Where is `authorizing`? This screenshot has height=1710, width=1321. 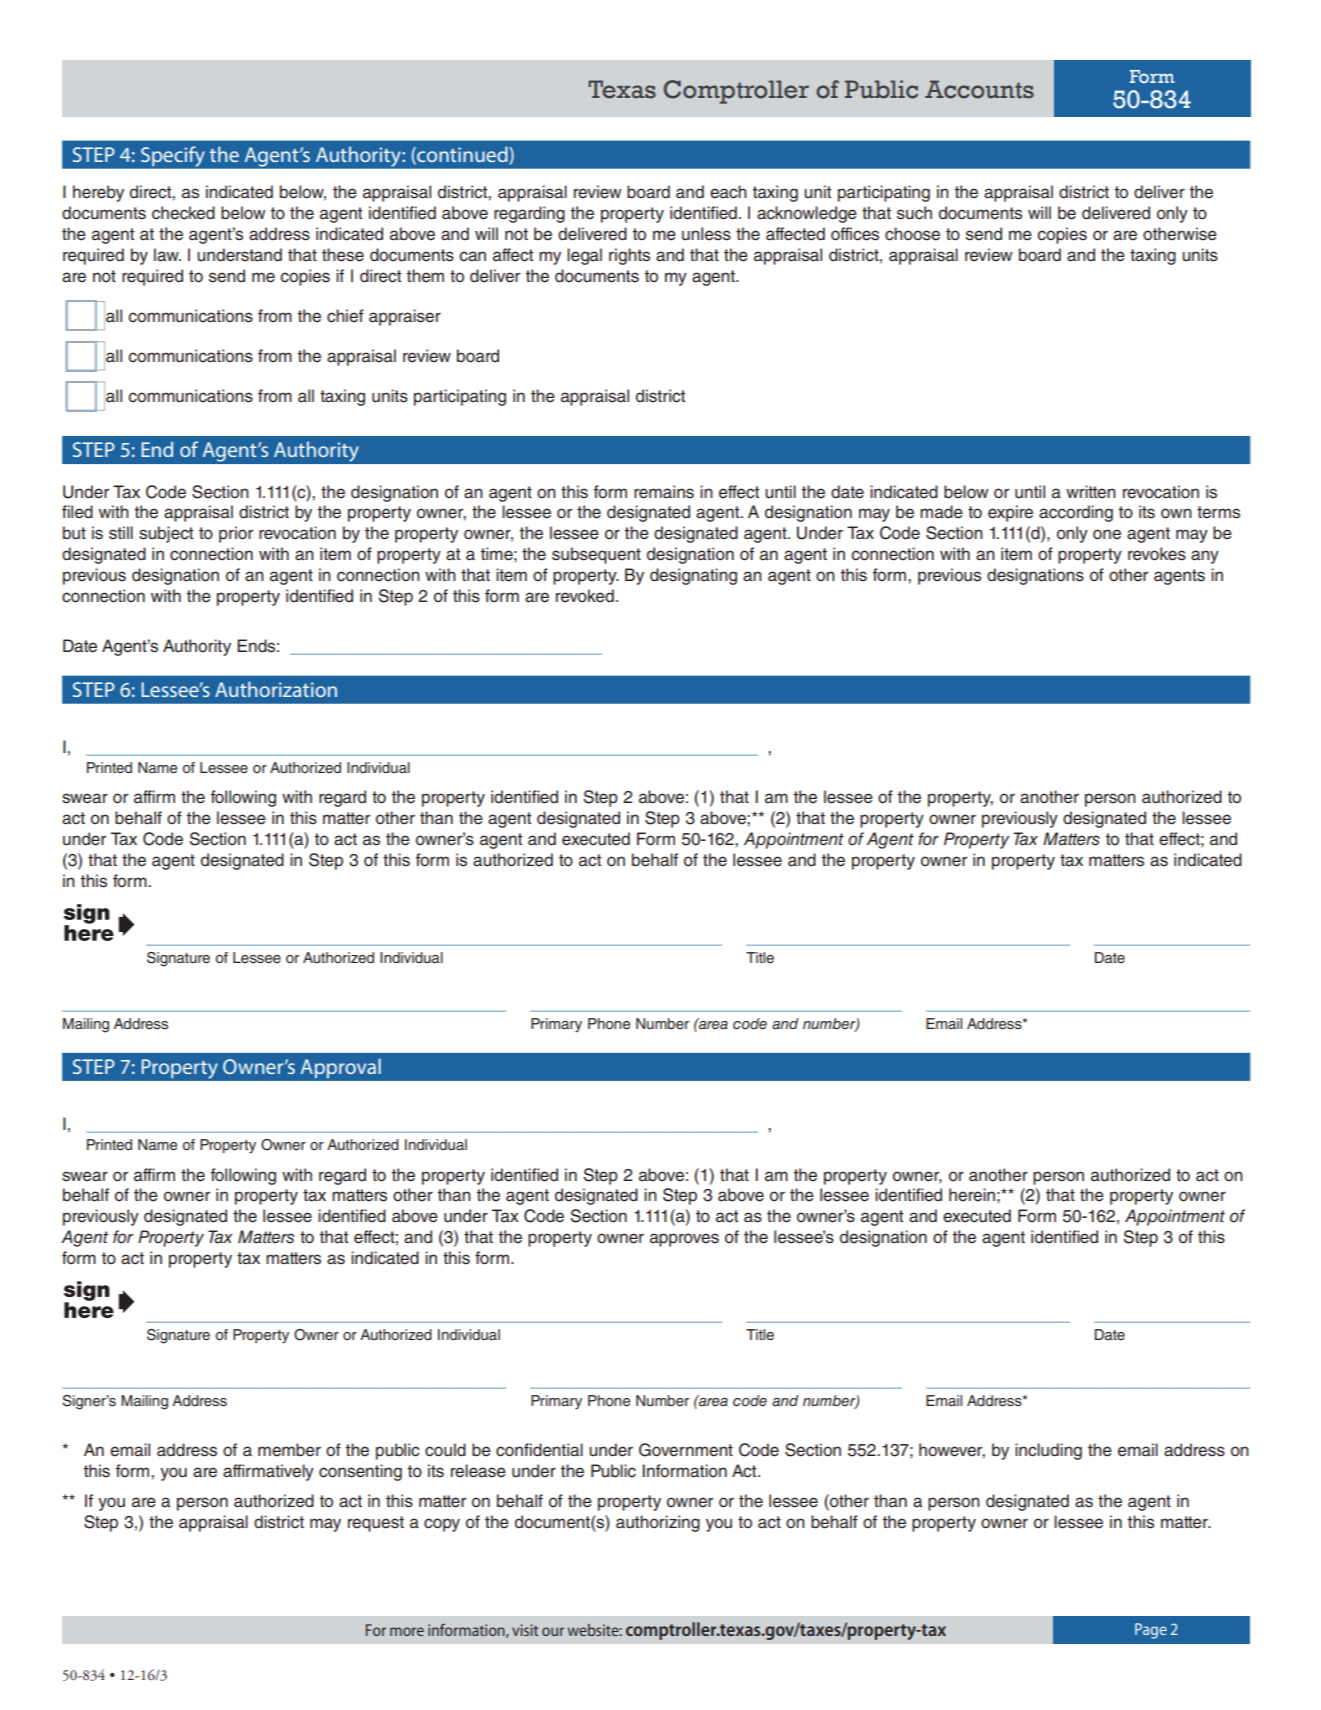 authorizing is located at coordinates (658, 1523).
